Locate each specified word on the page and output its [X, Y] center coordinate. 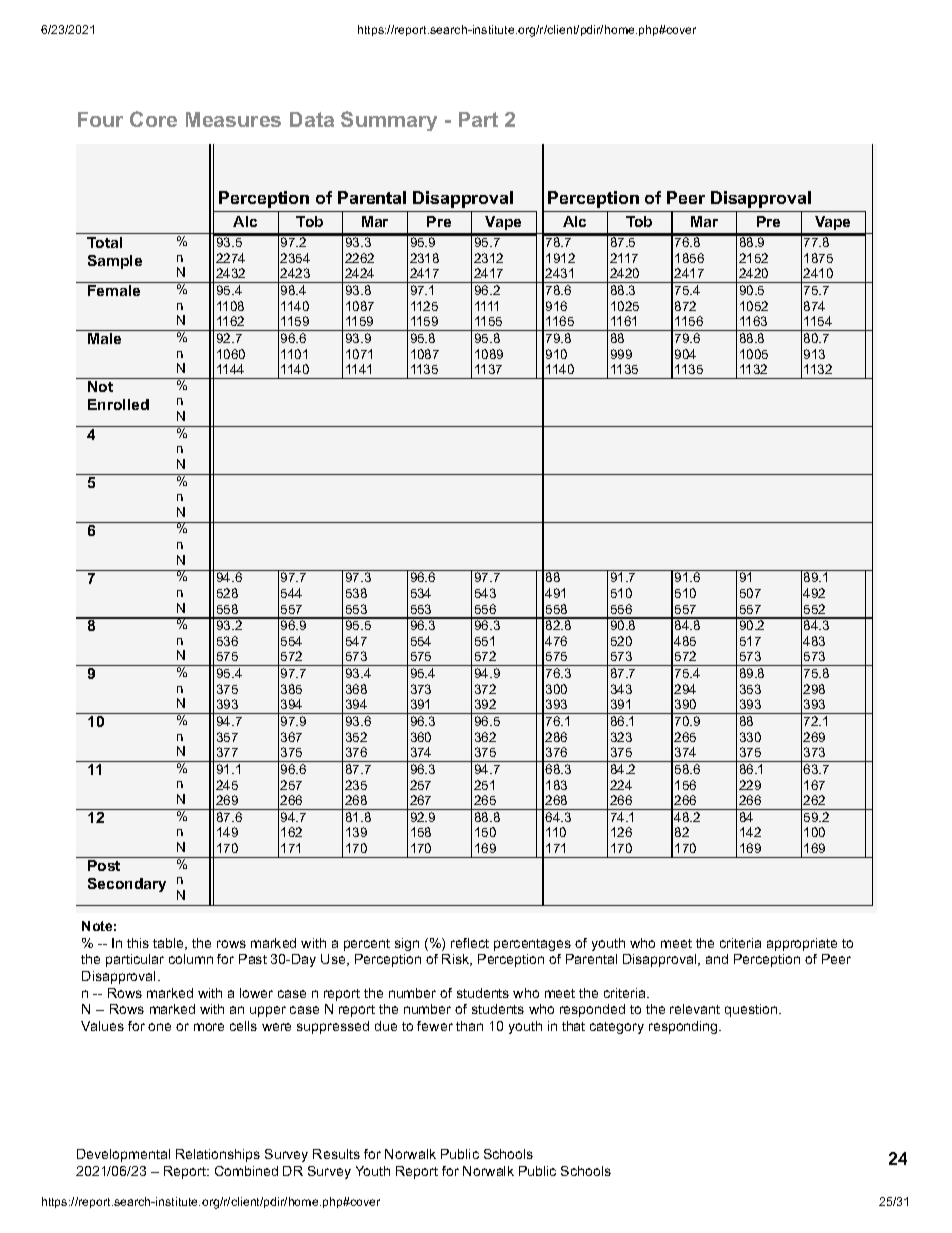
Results [336, 1154]
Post [104, 865]
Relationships [218, 1155]
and [717, 959]
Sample [115, 262]
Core [153, 119]
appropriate [802, 944]
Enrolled [118, 404]
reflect [470, 943]
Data [312, 119]
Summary [389, 121]
